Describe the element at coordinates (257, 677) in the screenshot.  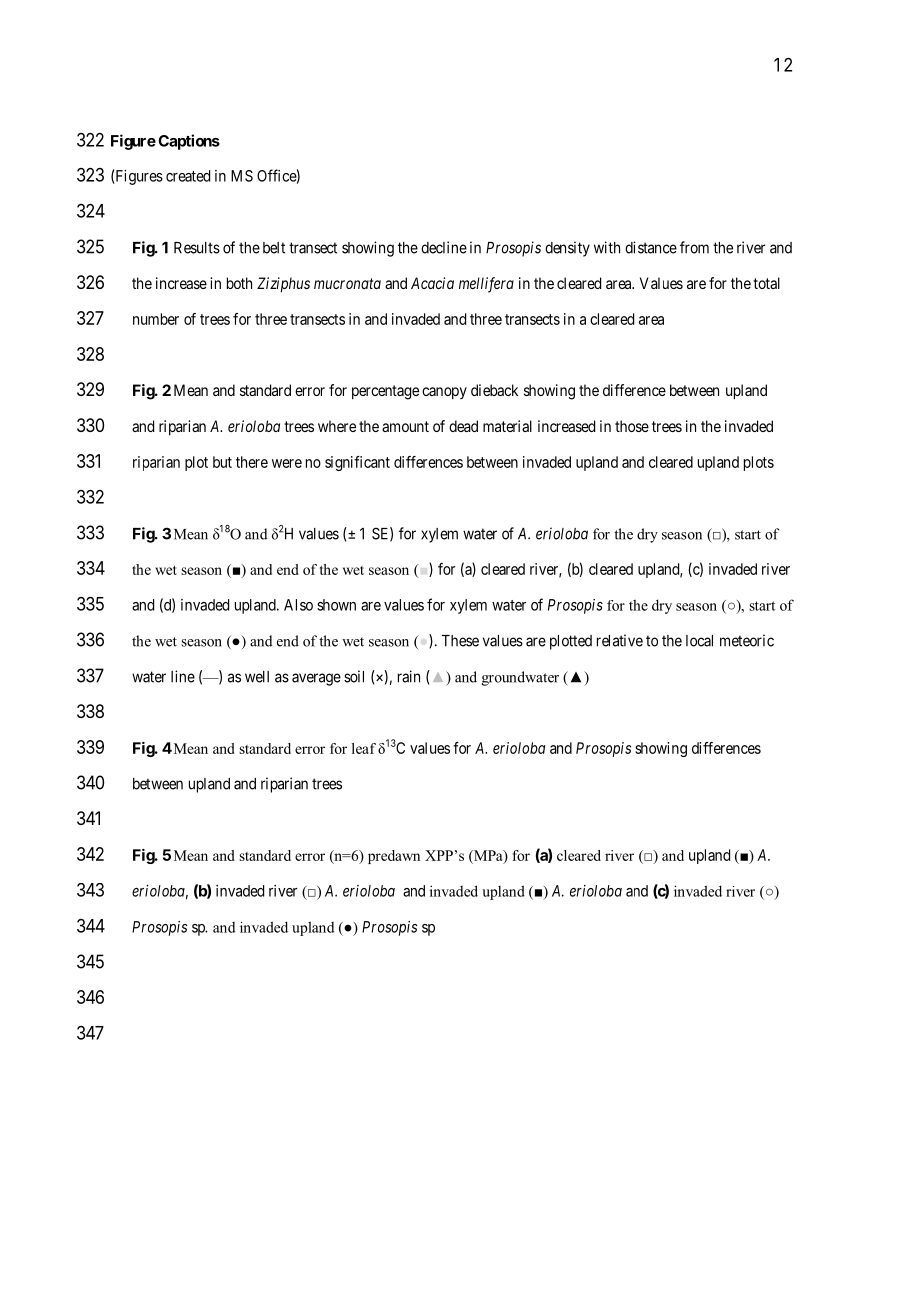
I see `well` at that location.
